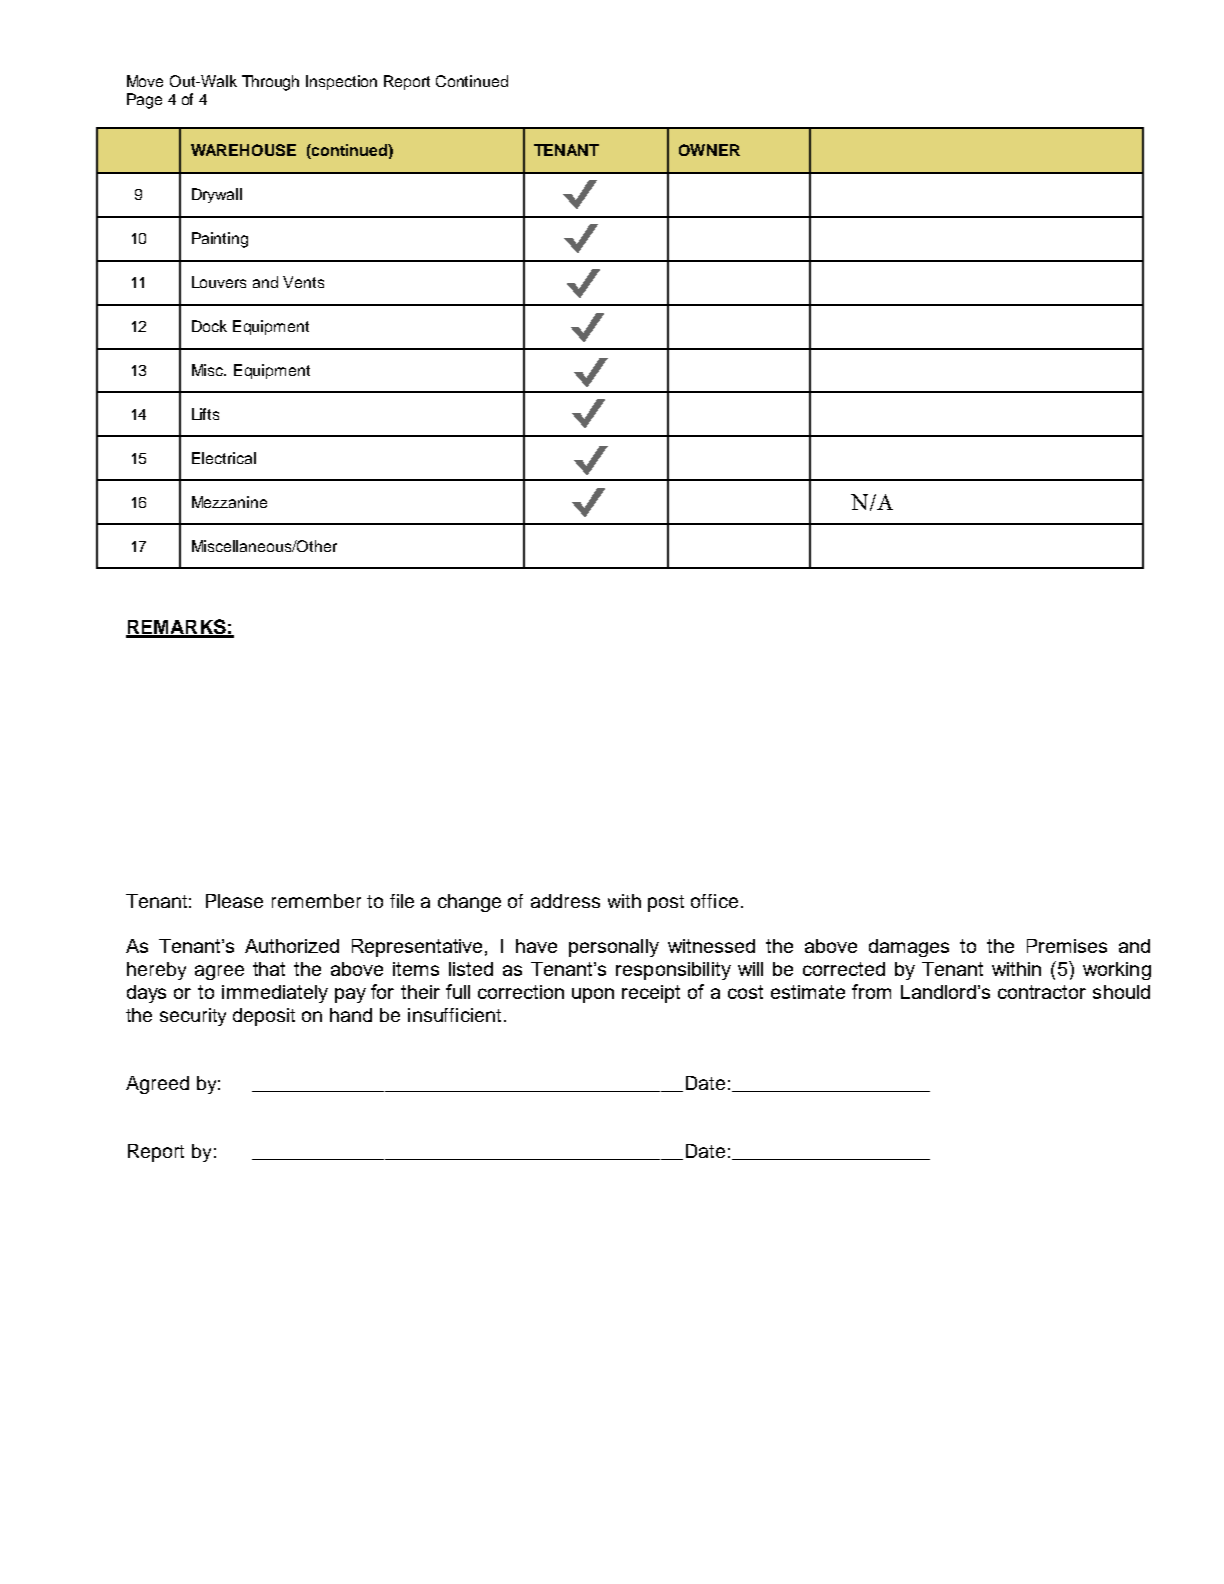  I want to click on immediately, so click(275, 994).
